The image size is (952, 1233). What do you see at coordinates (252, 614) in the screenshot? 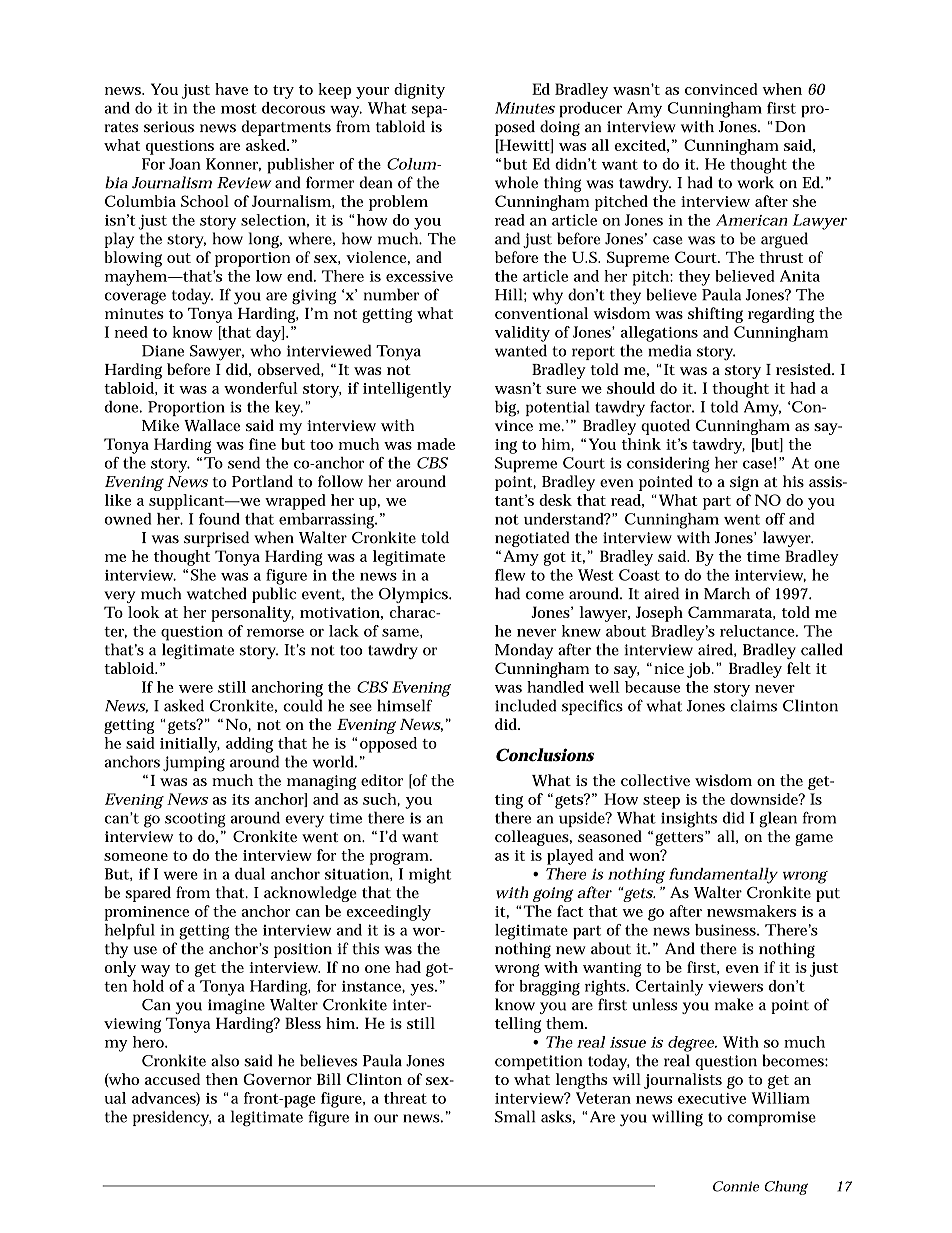
I see `personality` at bounding box center [252, 614].
